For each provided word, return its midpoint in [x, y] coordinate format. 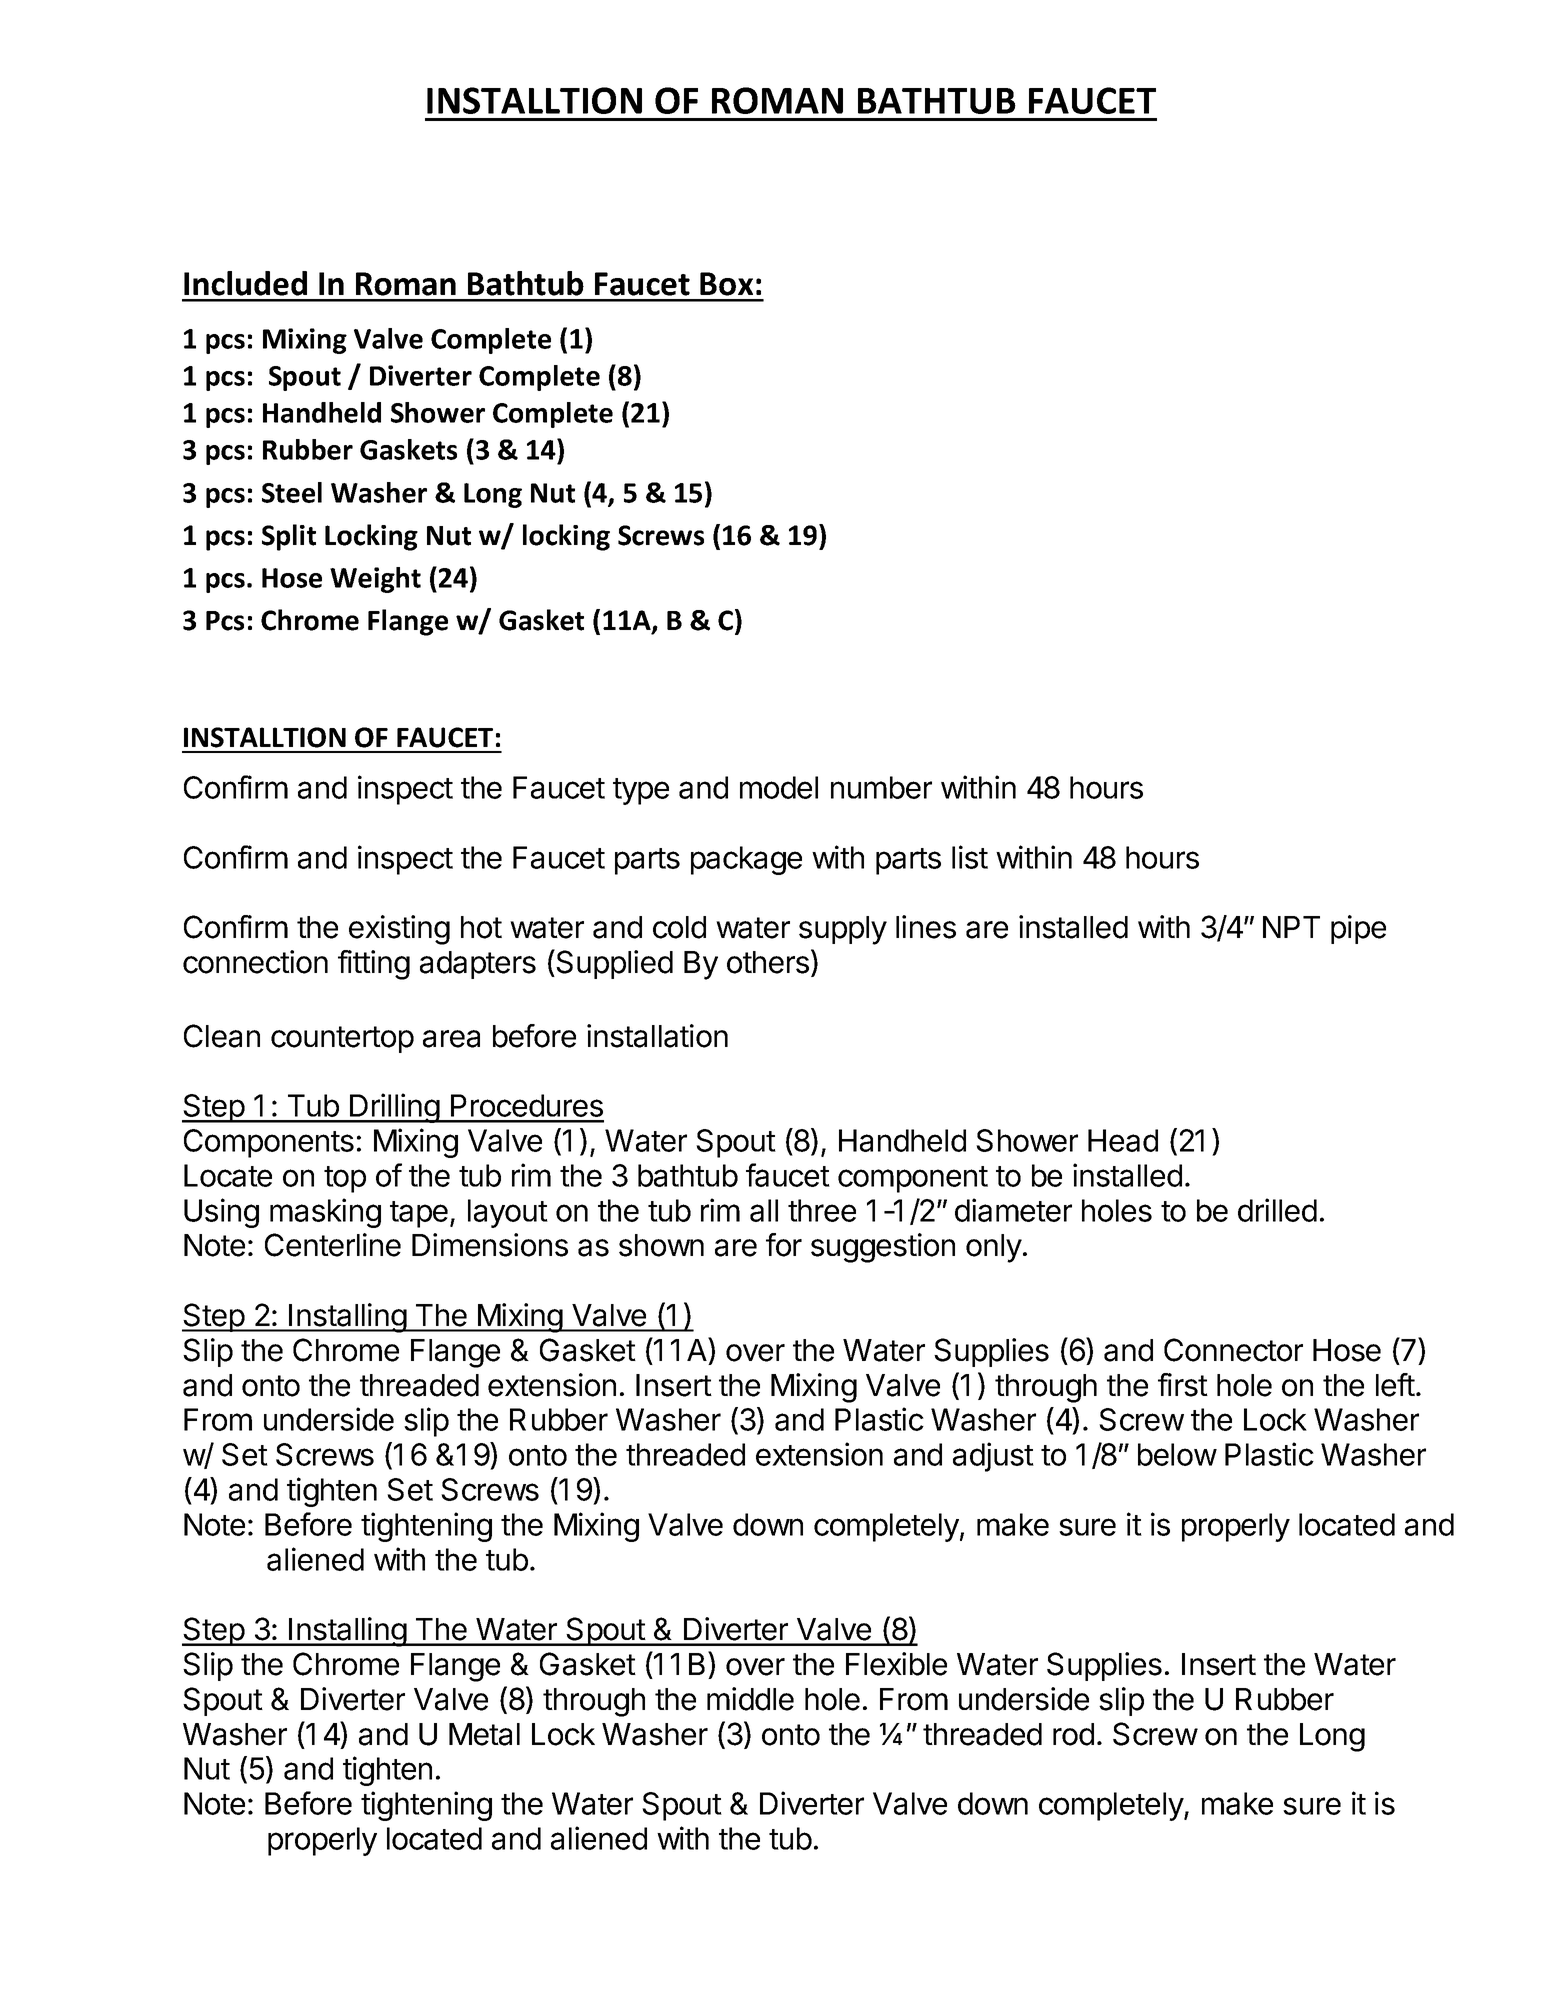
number [881, 787]
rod [1073, 1734]
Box [726, 284]
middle [750, 1699]
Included [245, 283]
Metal [484, 1734]
